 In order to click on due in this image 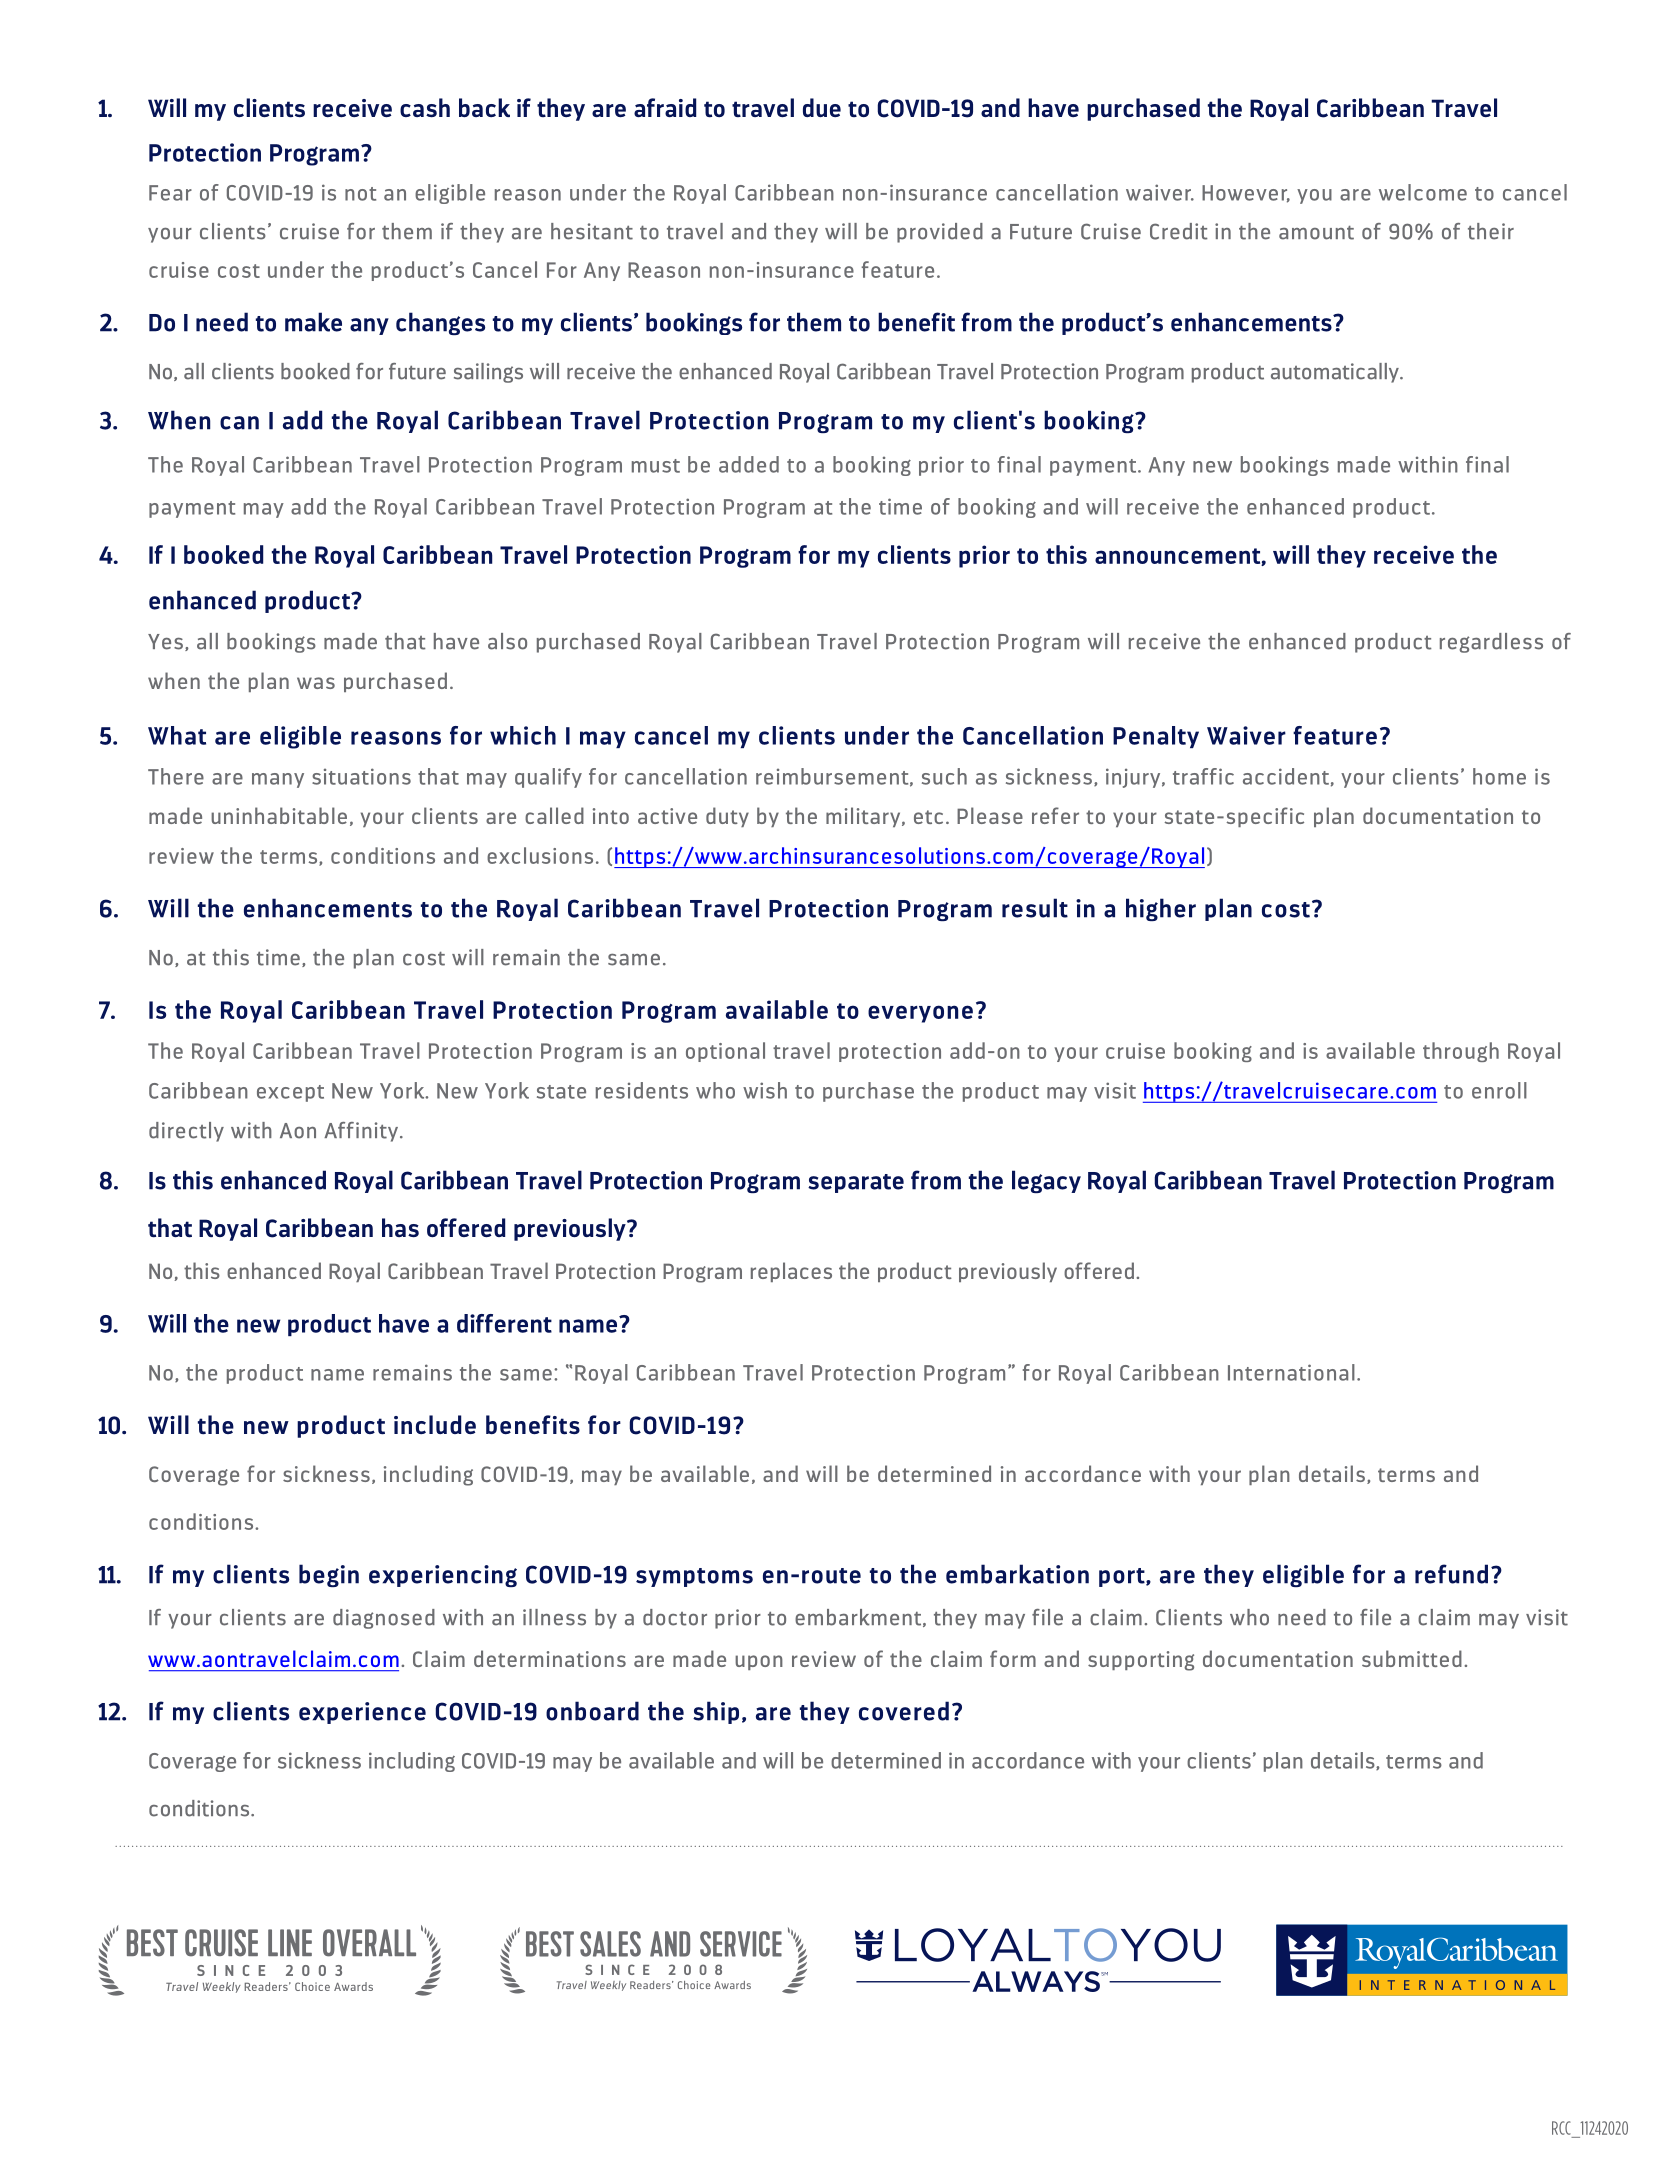, I will do `click(822, 107)`.
